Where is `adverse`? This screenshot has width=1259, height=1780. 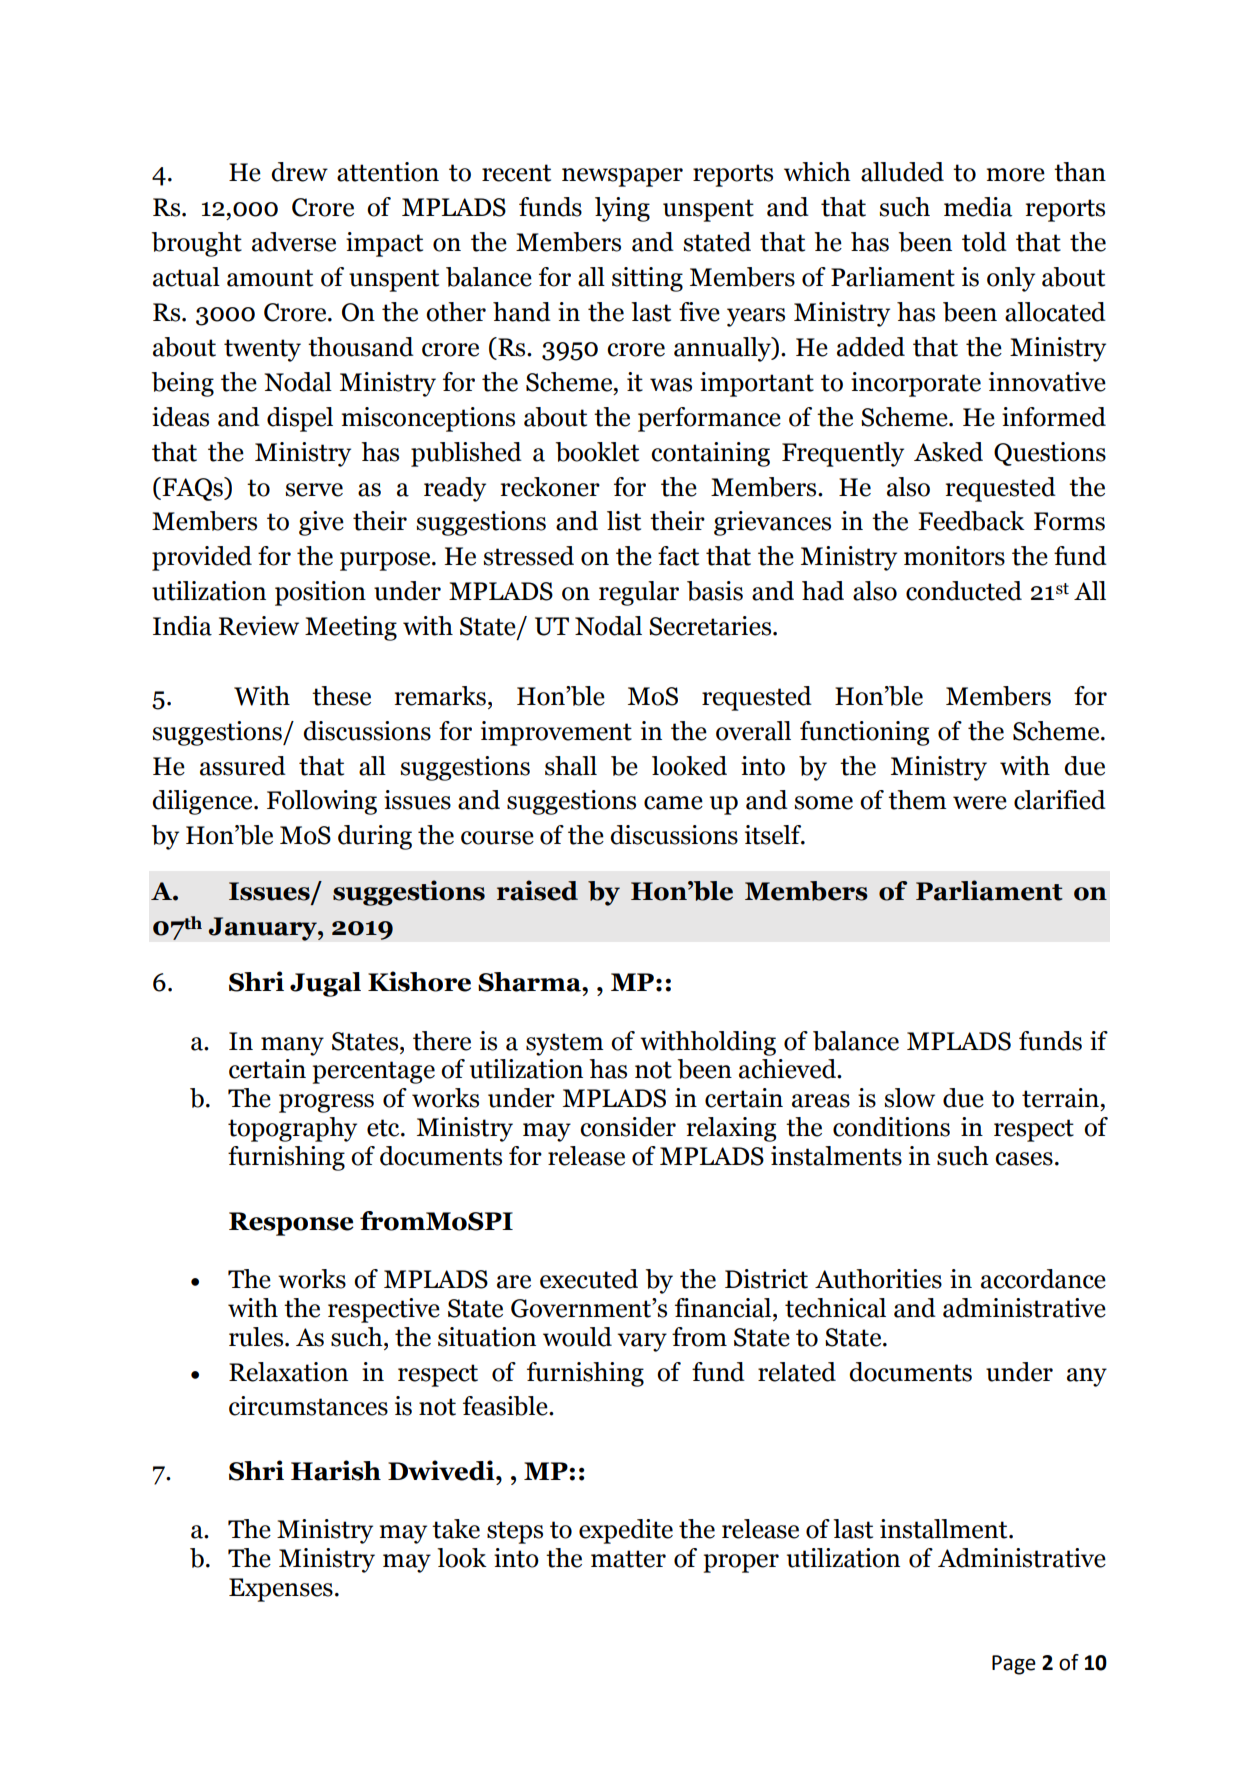
adverse is located at coordinates (294, 242).
